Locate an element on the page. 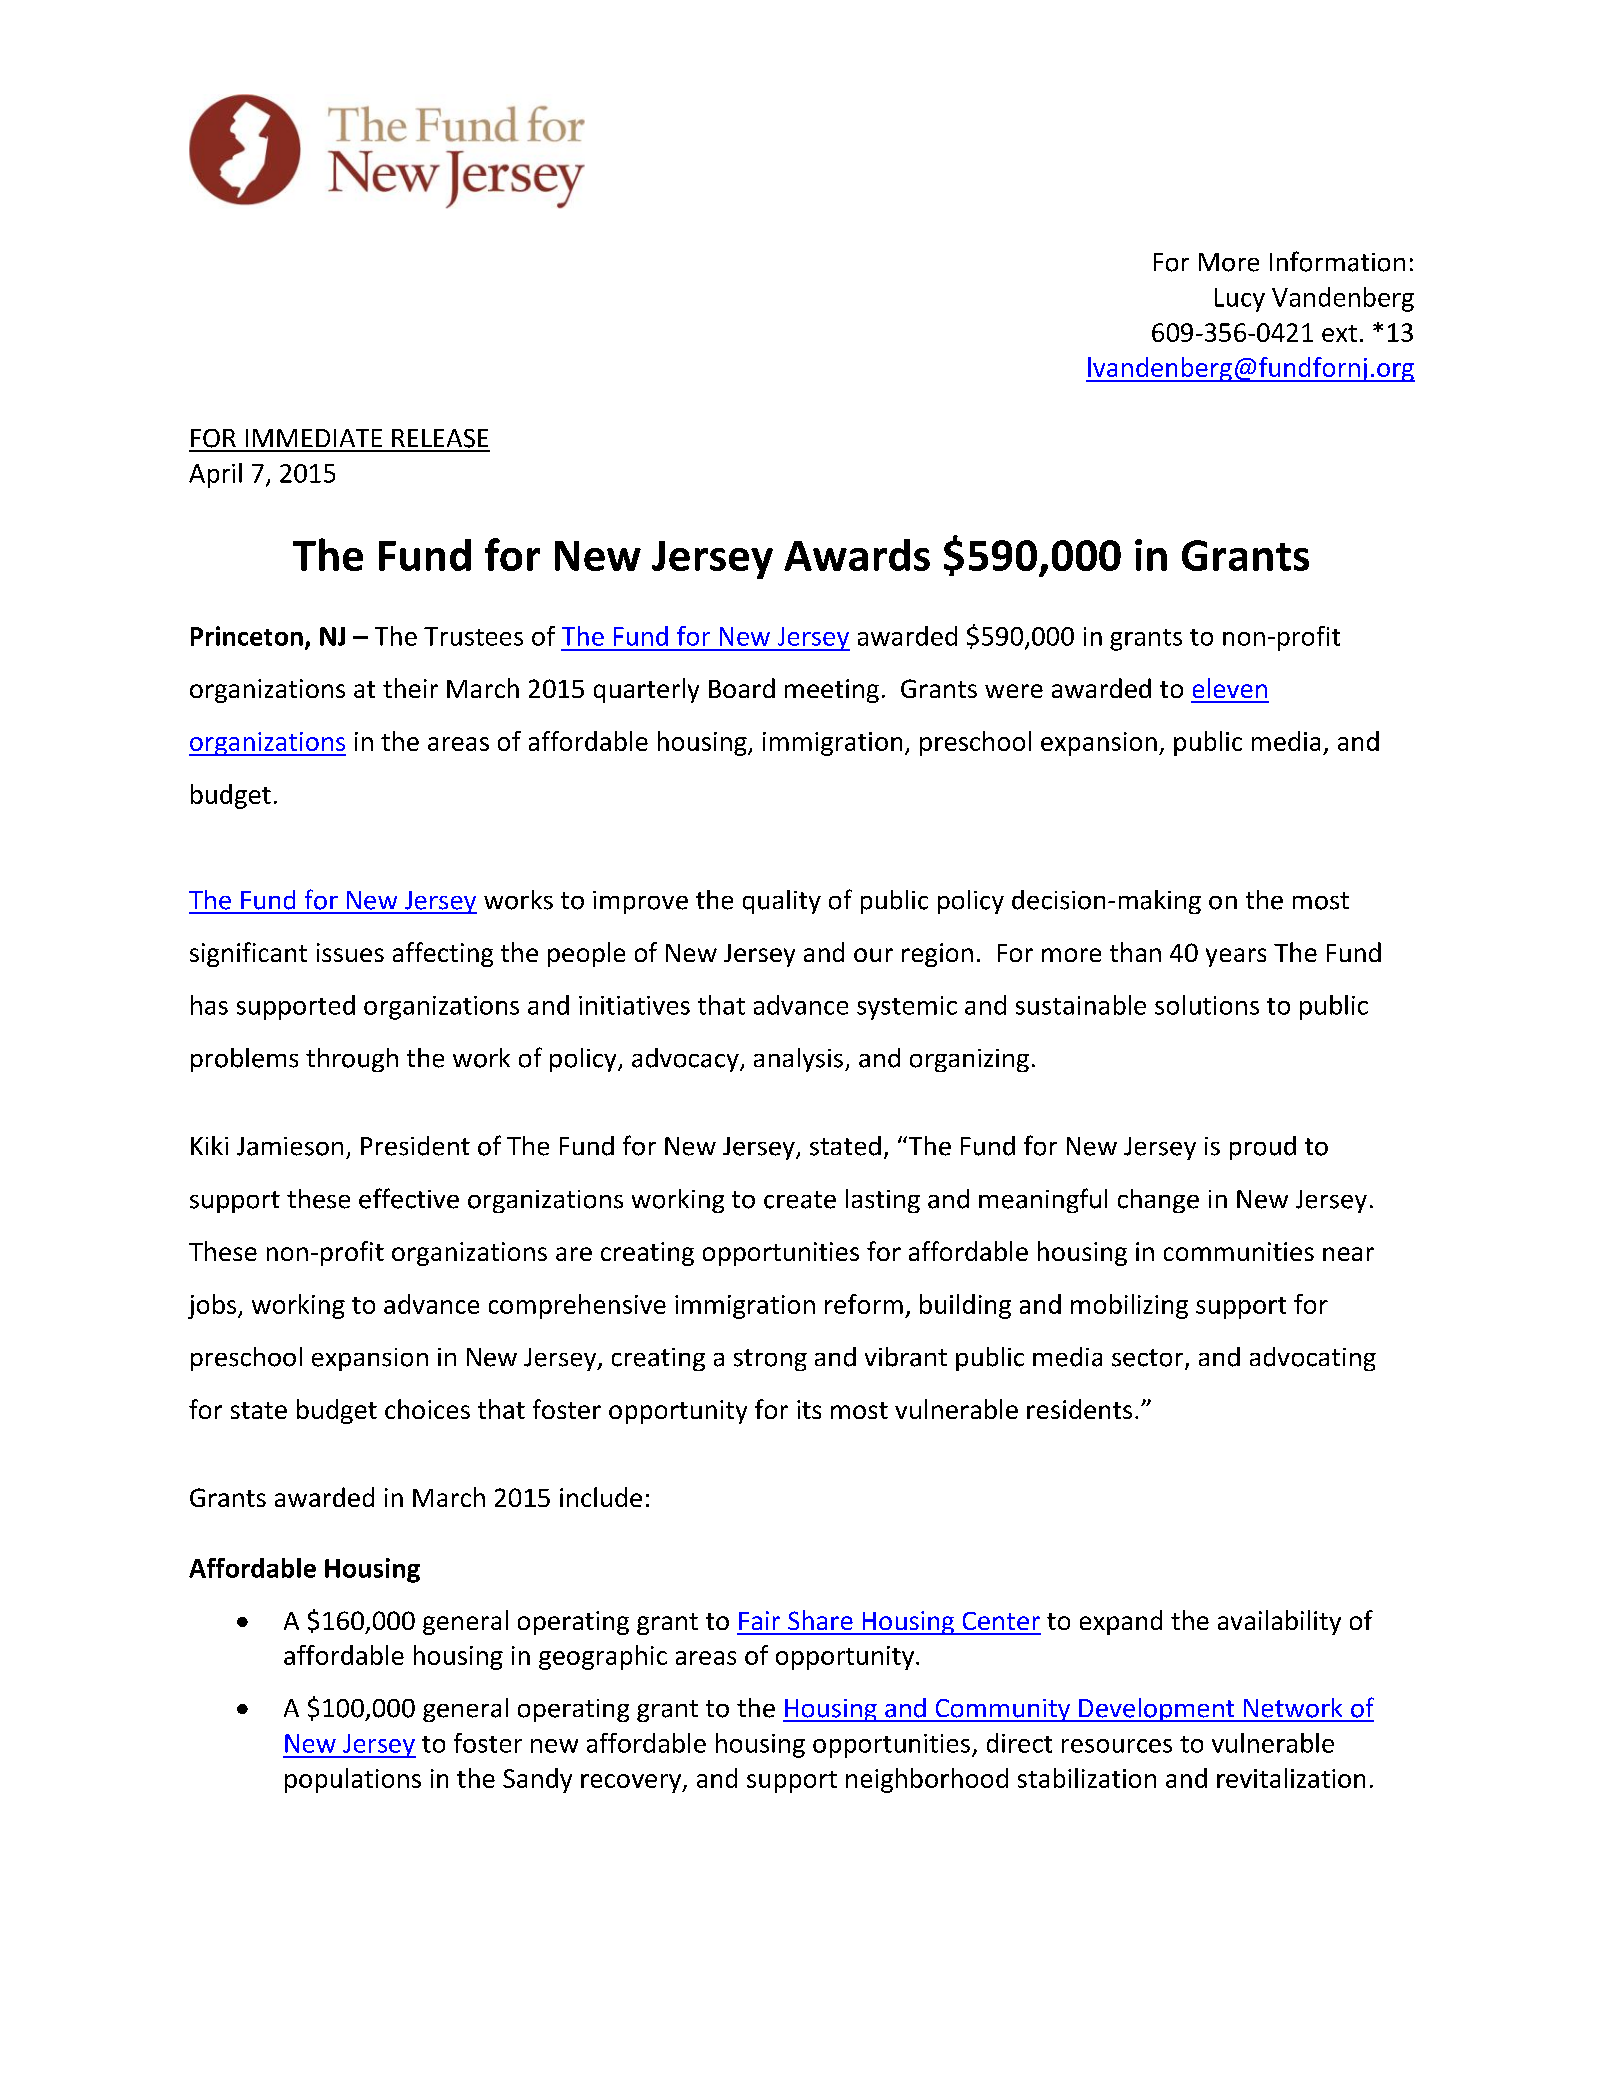  analysis is located at coordinates (798, 1060).
